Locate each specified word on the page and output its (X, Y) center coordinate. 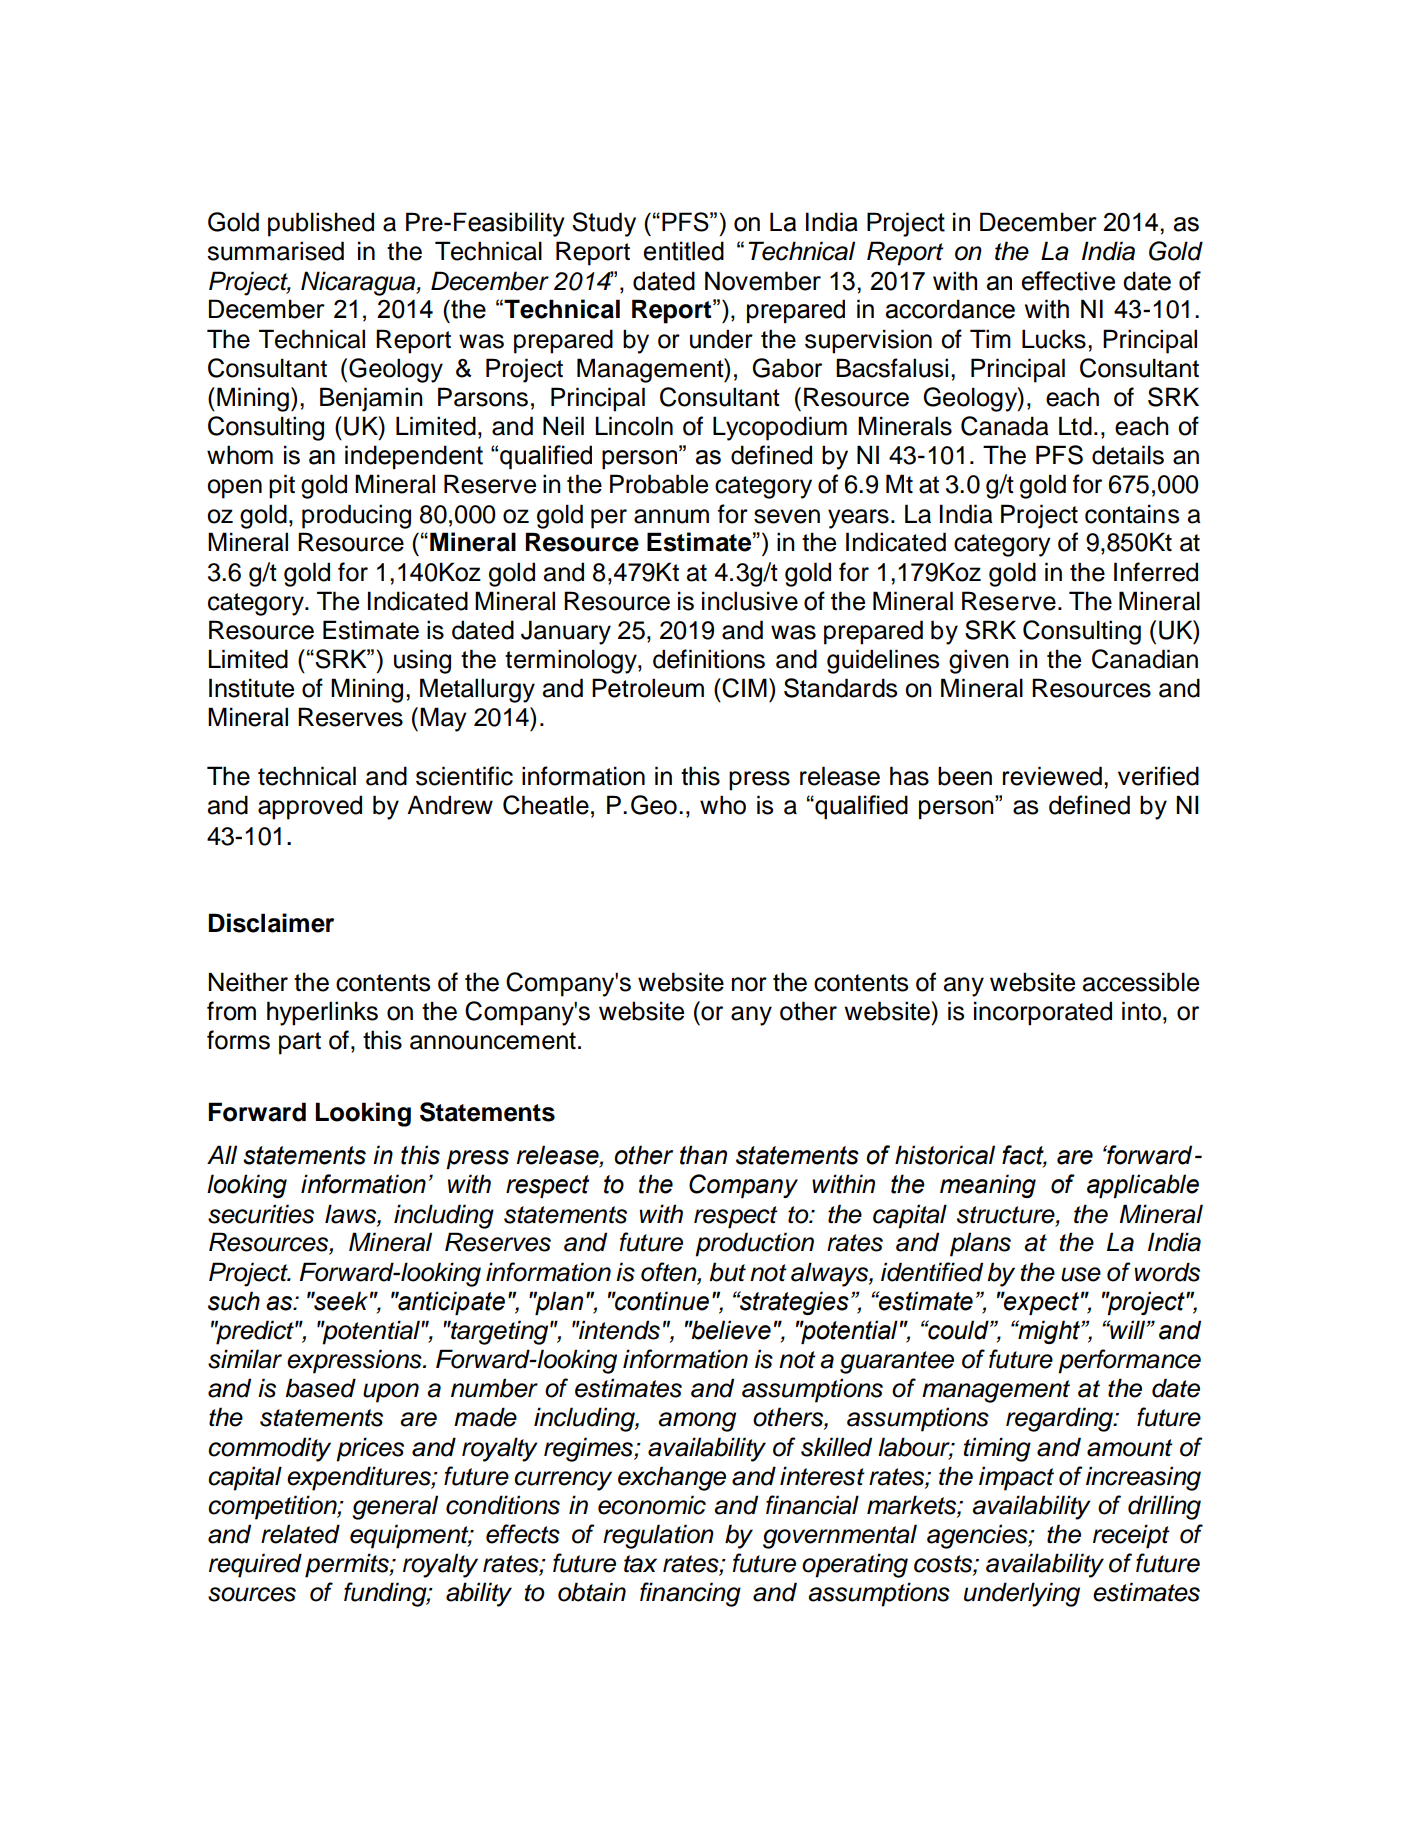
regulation (658, 1536)
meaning (988, 1186)
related (300, 1534)
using (422, 661)
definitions (709, 659)
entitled (684, 251)
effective (1068, 281)
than (703, 1155)
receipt (1131, 1536)
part (300, 1043)
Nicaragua (359, 283)
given (979, 661)
